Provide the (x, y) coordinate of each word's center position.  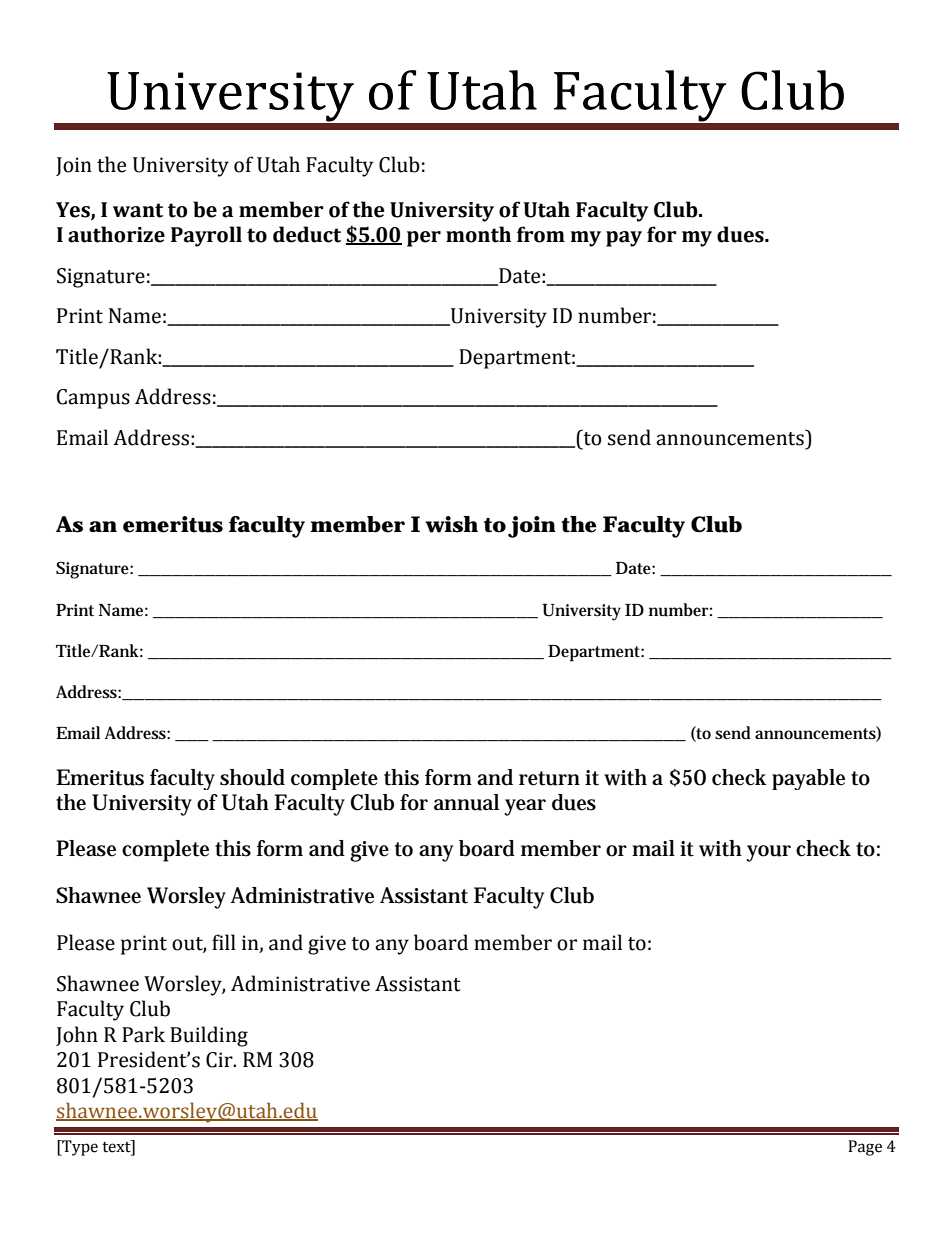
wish (451, 524)
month (478, 234)
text (117, 1147)
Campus (93, 399)
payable (808, 779)
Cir (220, 1060)
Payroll (206, 236)
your (768, 853)
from (541, 234)
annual (466, 802)
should (252, 777)
